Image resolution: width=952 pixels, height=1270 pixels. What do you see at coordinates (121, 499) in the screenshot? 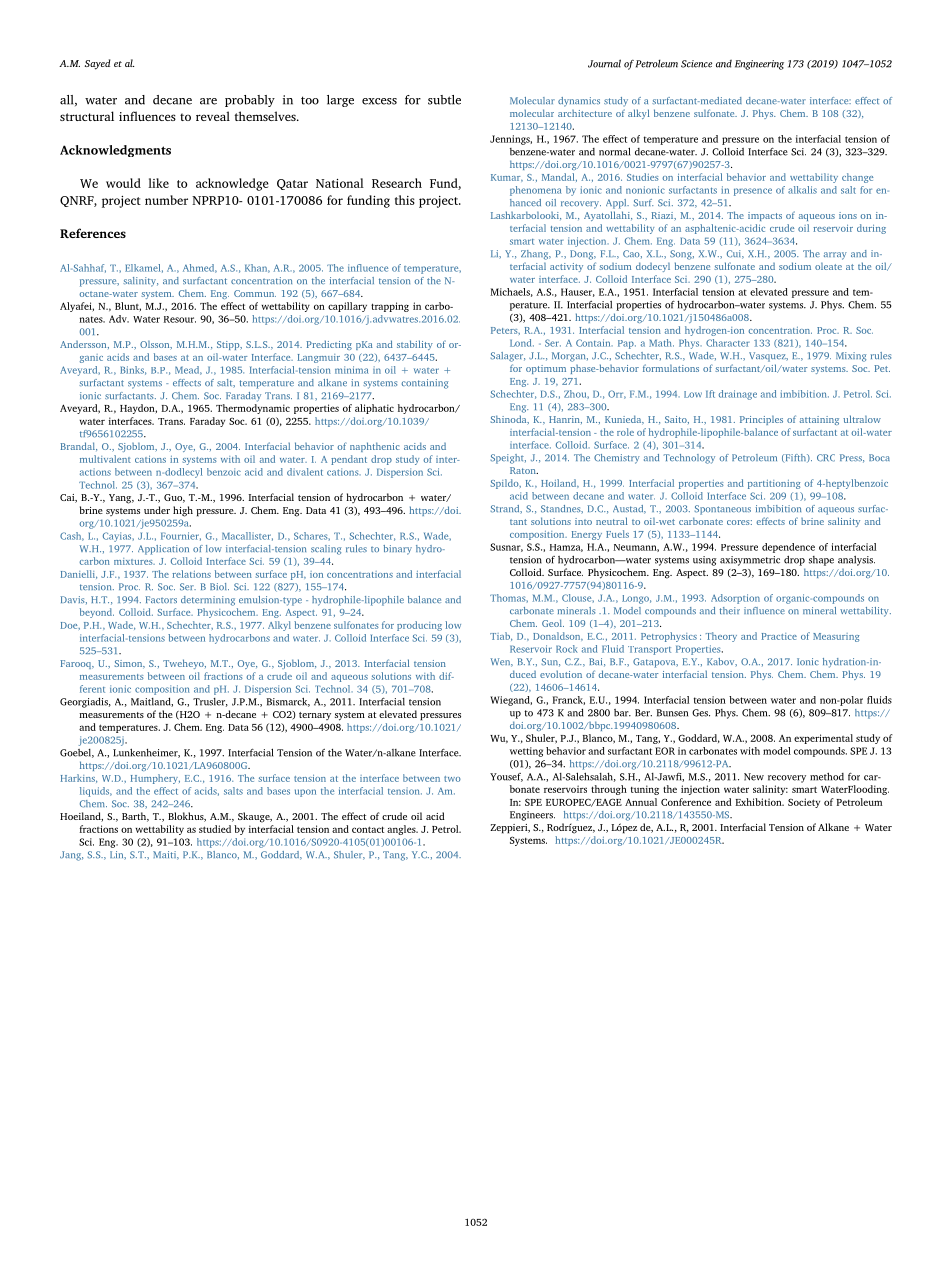
I see `Yang` at bounding box center [121, 499].
